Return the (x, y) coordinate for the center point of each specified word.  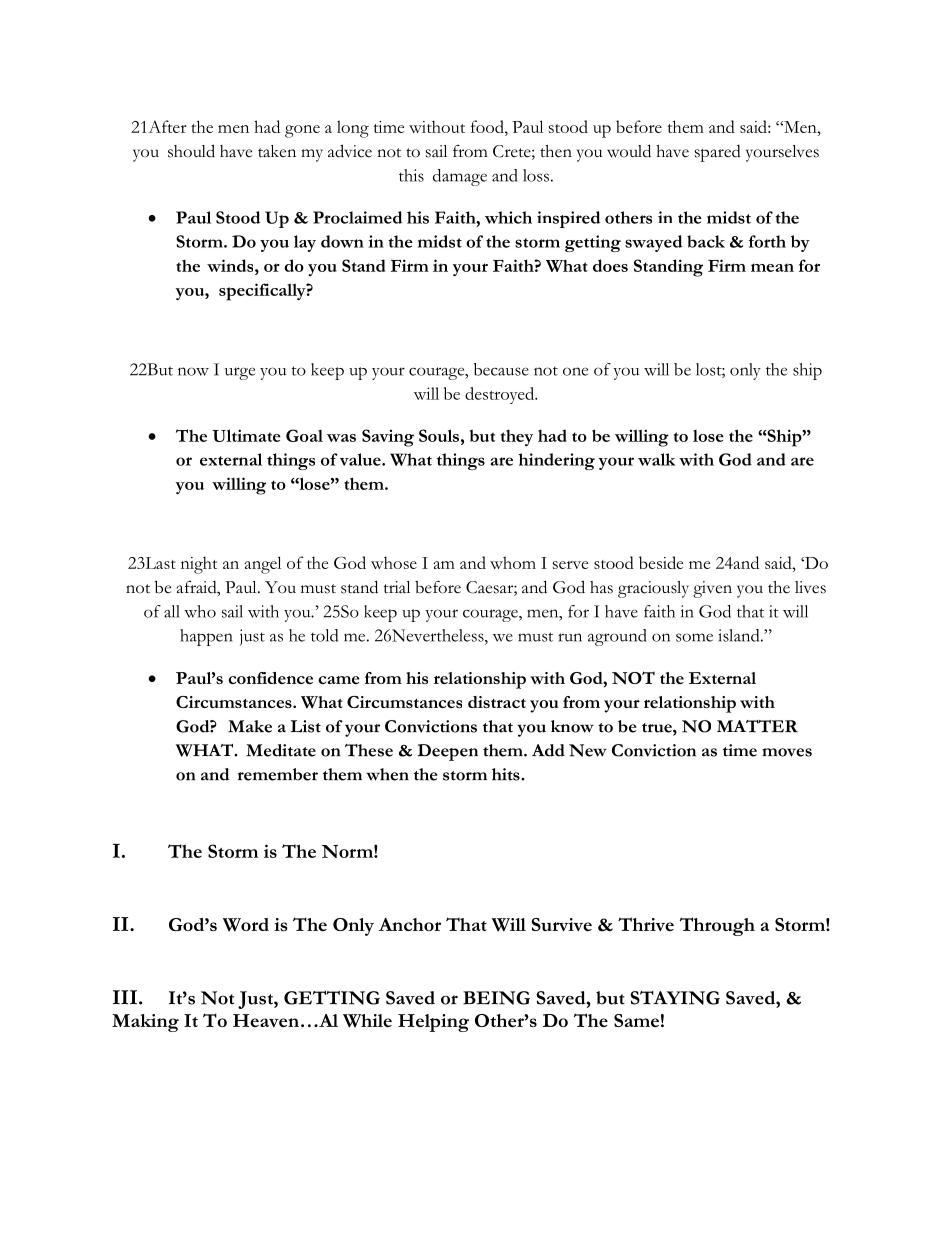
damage (460, 177)
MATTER (757, 726)
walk (656, 459)
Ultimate (246, 435)
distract (497, 702)
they (517, 438)
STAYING (675, 998)
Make (250, 726)
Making (145, 1023)
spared (718, 153)
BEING (496, 998)
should (191, 151)
